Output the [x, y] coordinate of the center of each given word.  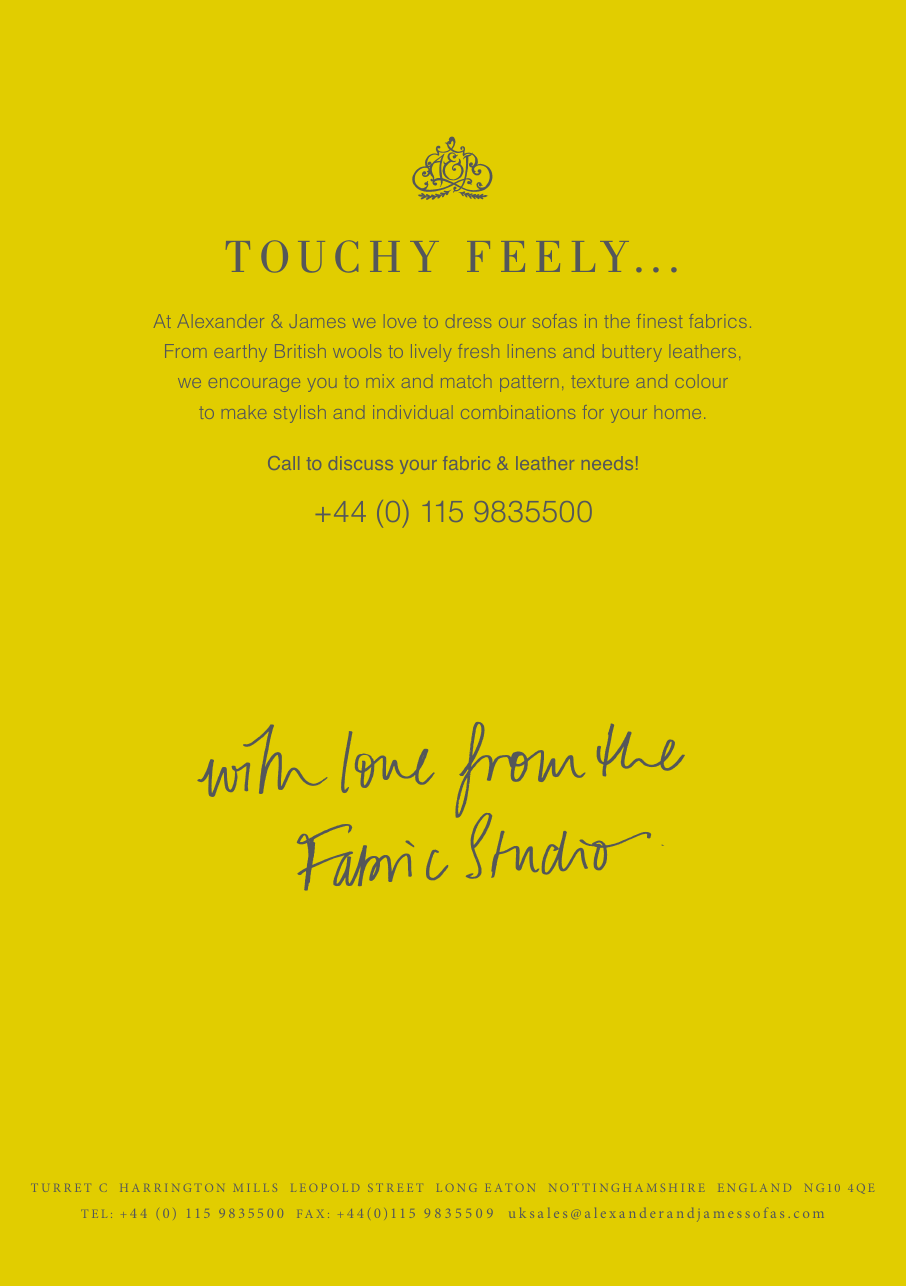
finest [659, 321]
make [244, 414]
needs [607, 463]
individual [411, 412]
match [466, 383]
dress [468, 323]
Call [283, 463]
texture [600, 383]
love [402, 323]
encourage [254, 385]
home [678, 414]
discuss [361, 463]
